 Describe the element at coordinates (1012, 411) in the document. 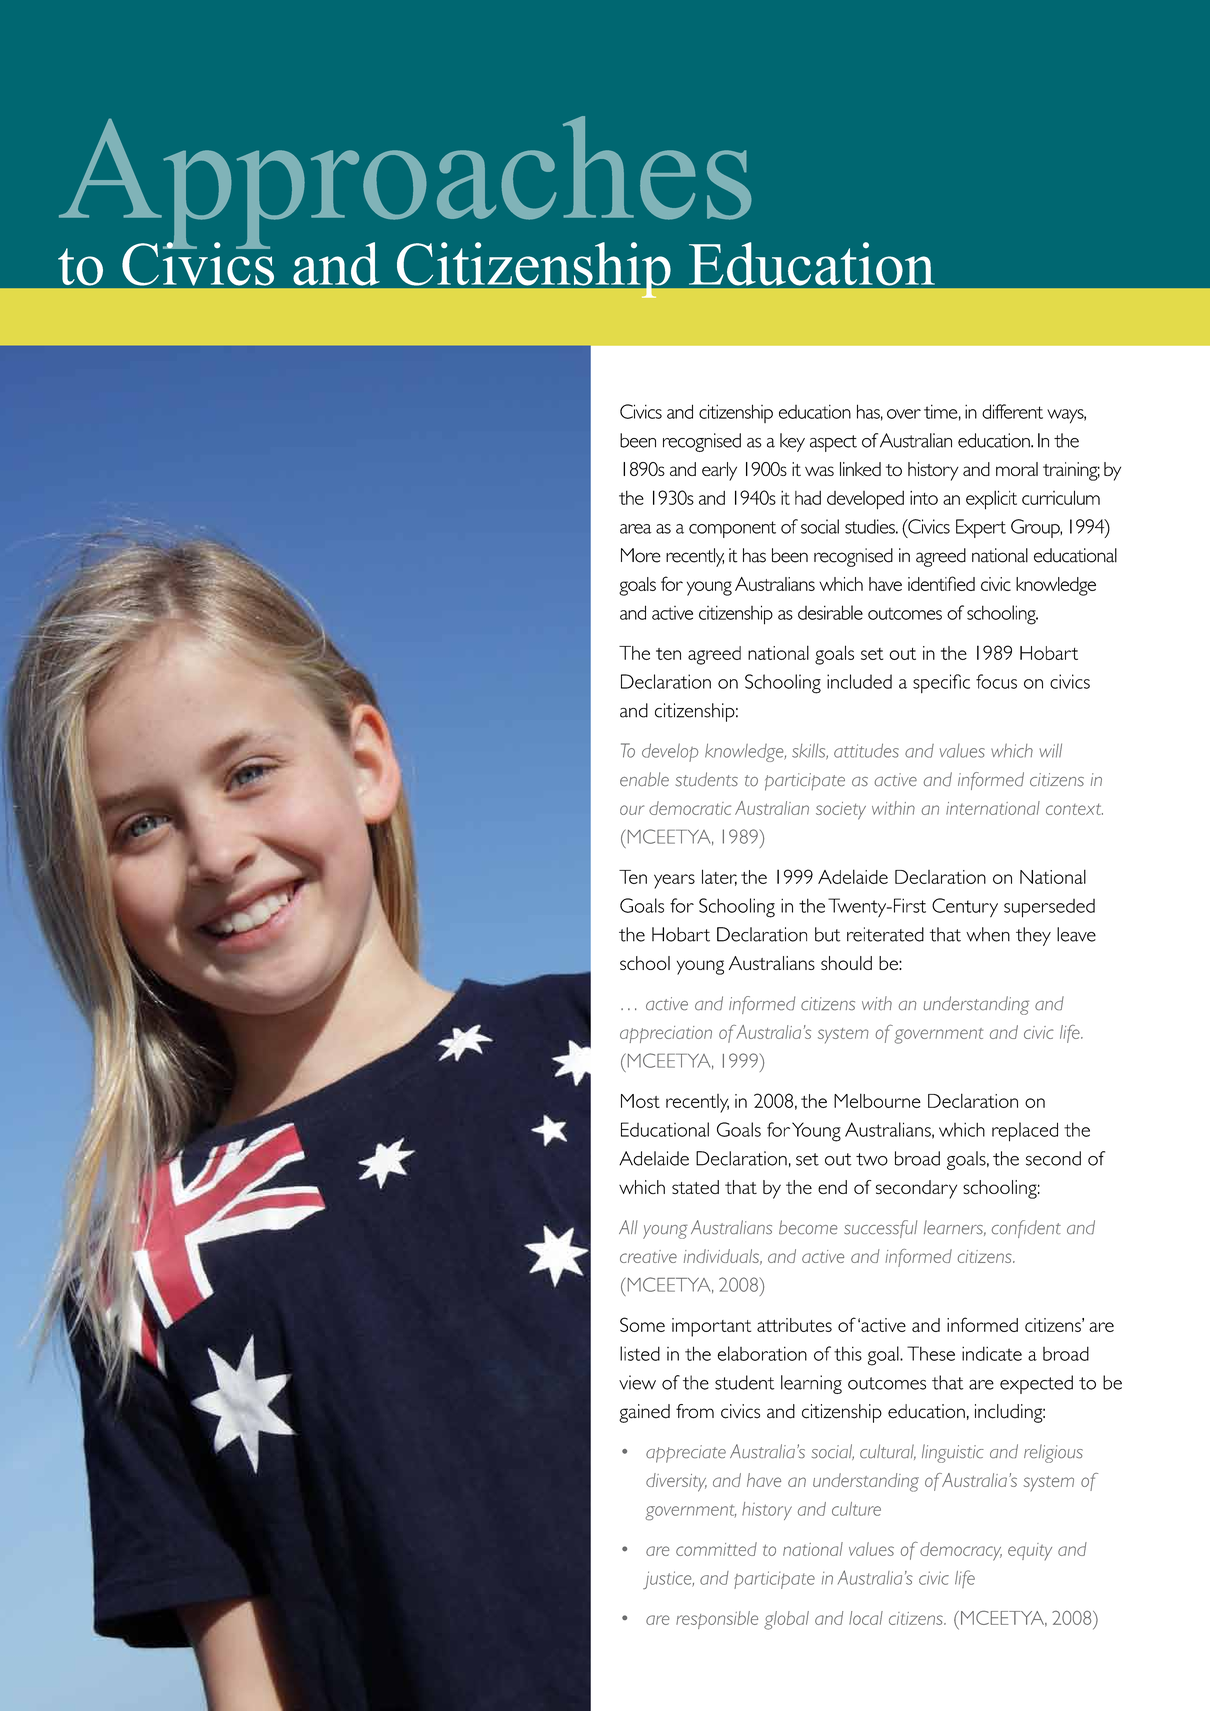

I see `different` at that location.
